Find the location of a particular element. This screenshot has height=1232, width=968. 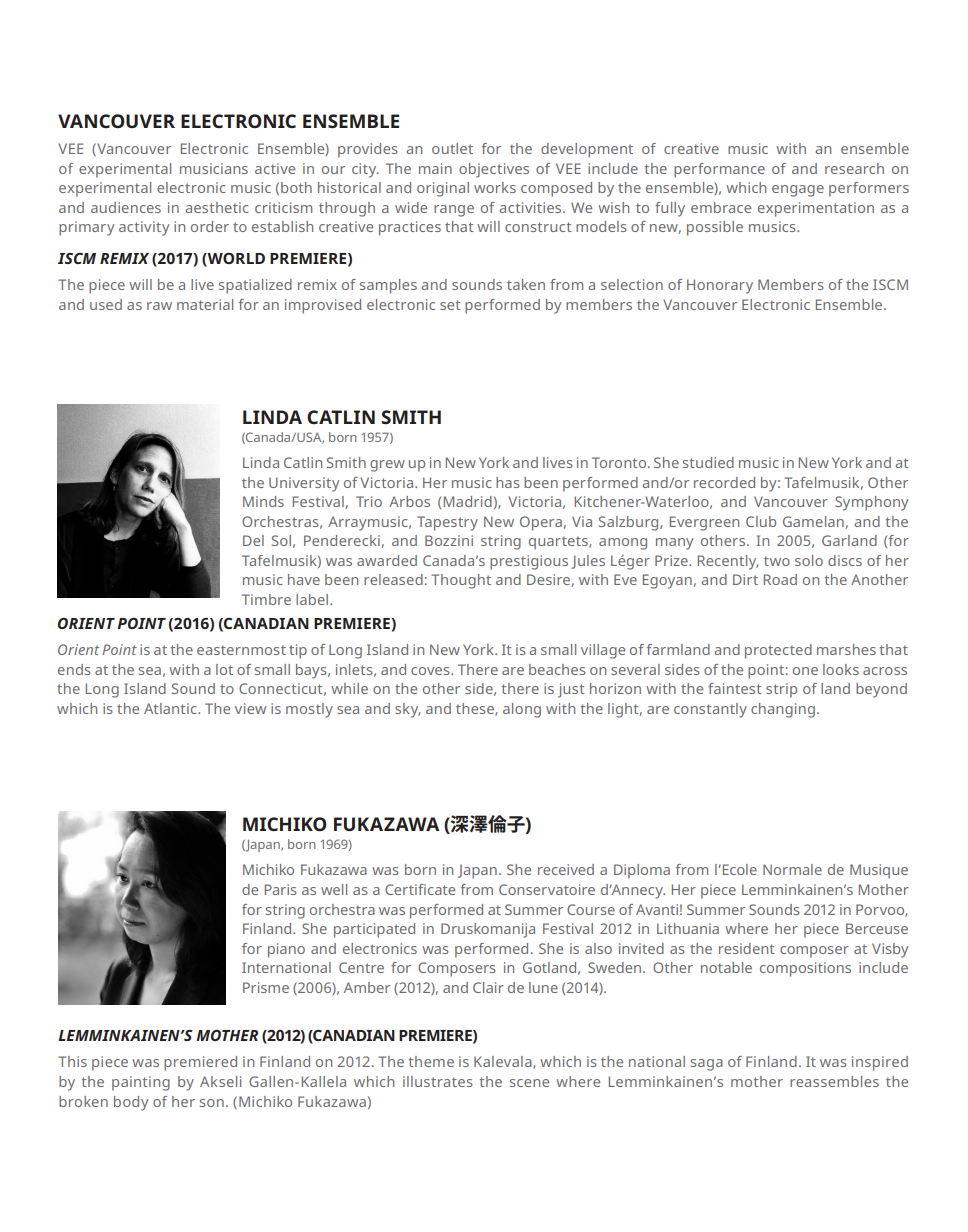

reassembles is located at coordinates (834, 1081).
